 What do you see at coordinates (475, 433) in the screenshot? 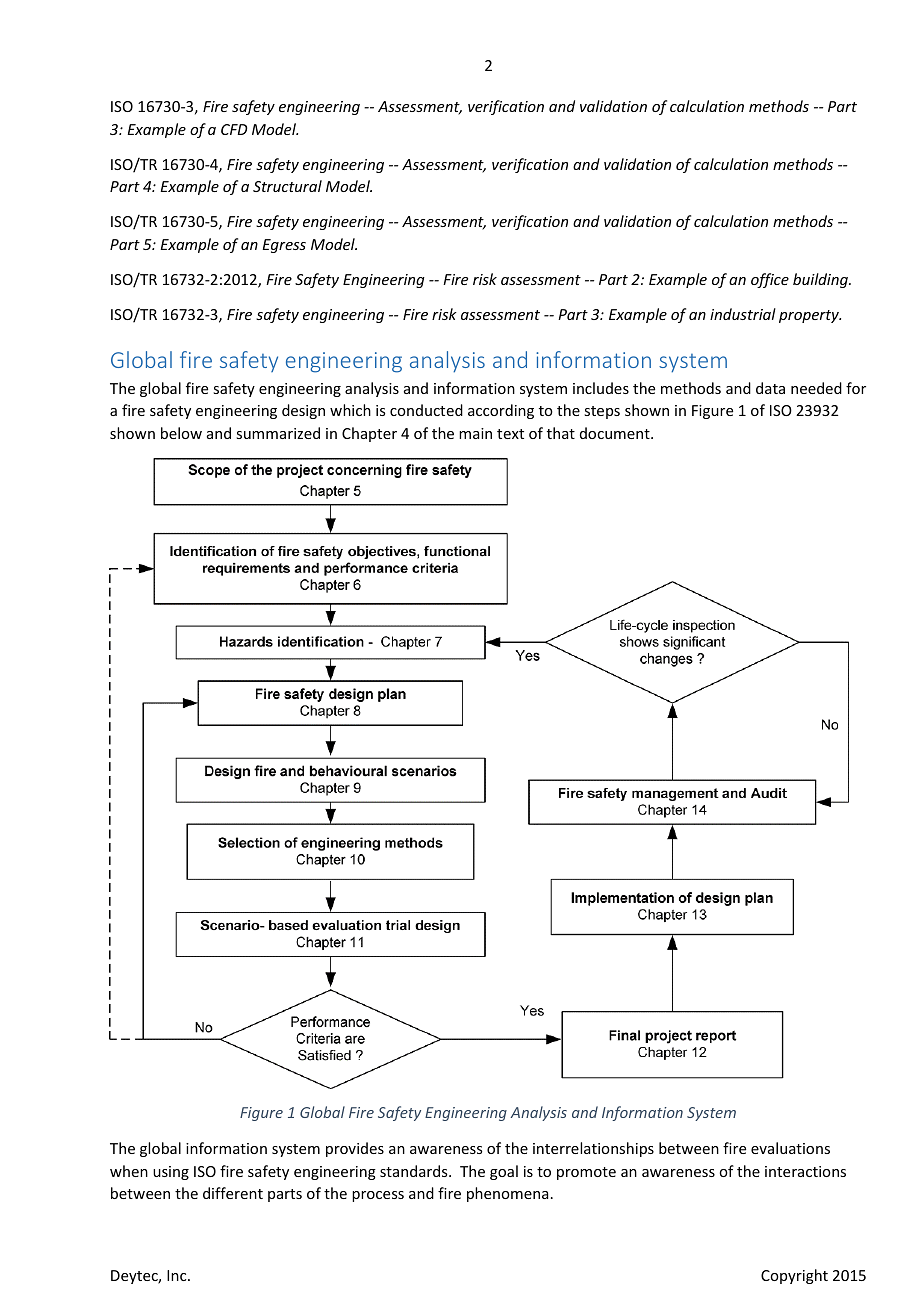
I see `main` at bounding box center [475, 433].
